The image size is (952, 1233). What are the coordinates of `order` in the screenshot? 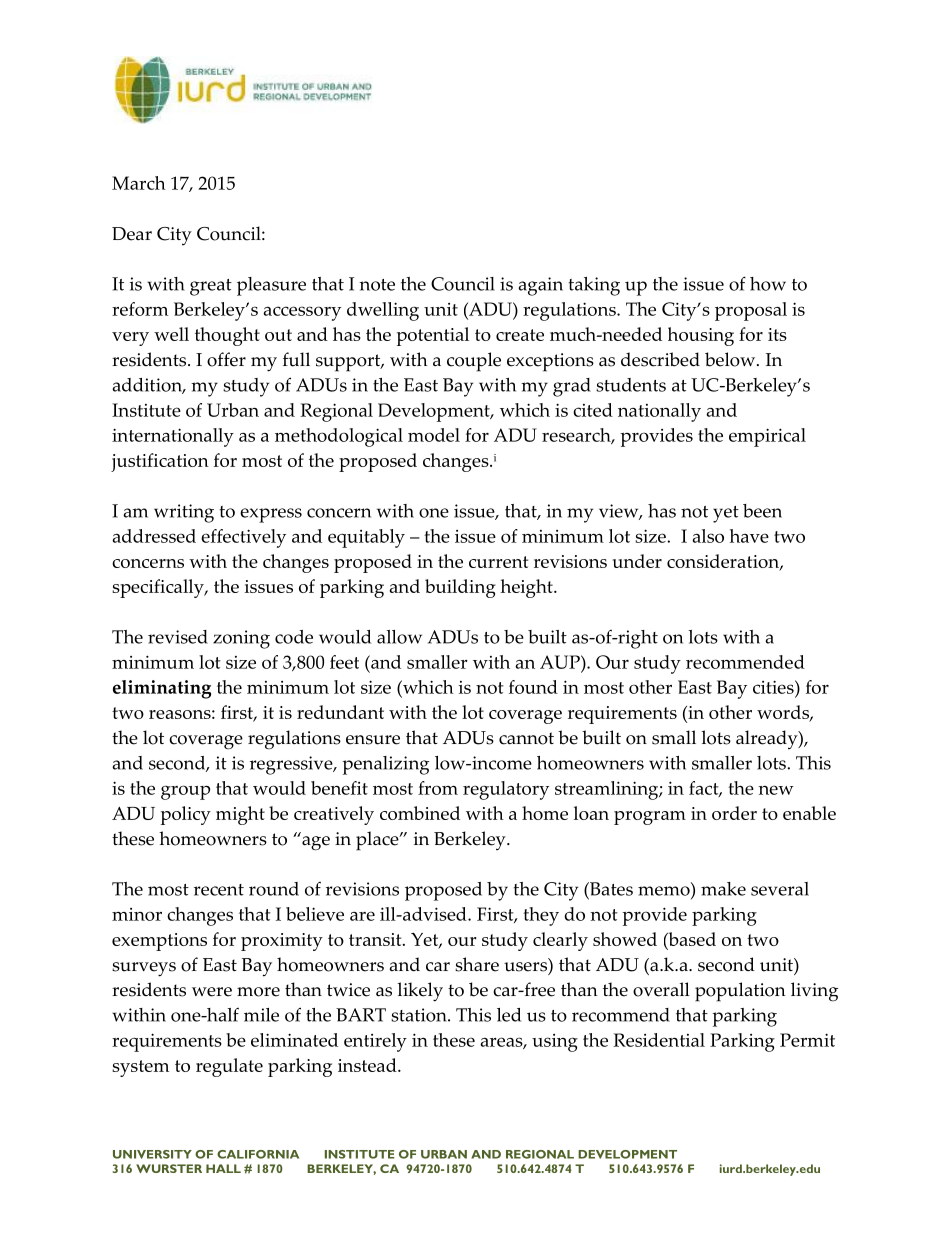 It's located at (734, 813).
